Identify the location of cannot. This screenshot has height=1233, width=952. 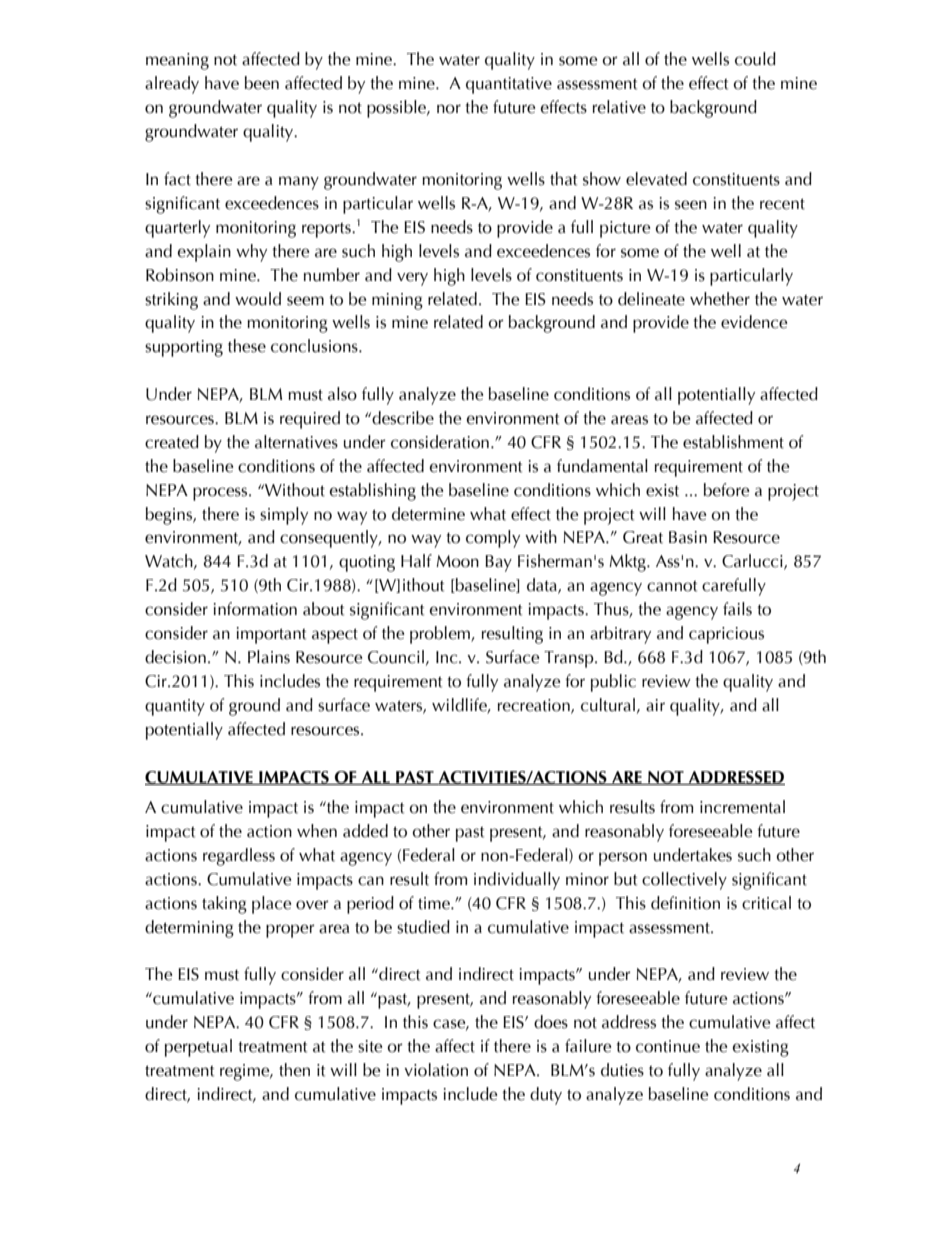
(672, 586).
